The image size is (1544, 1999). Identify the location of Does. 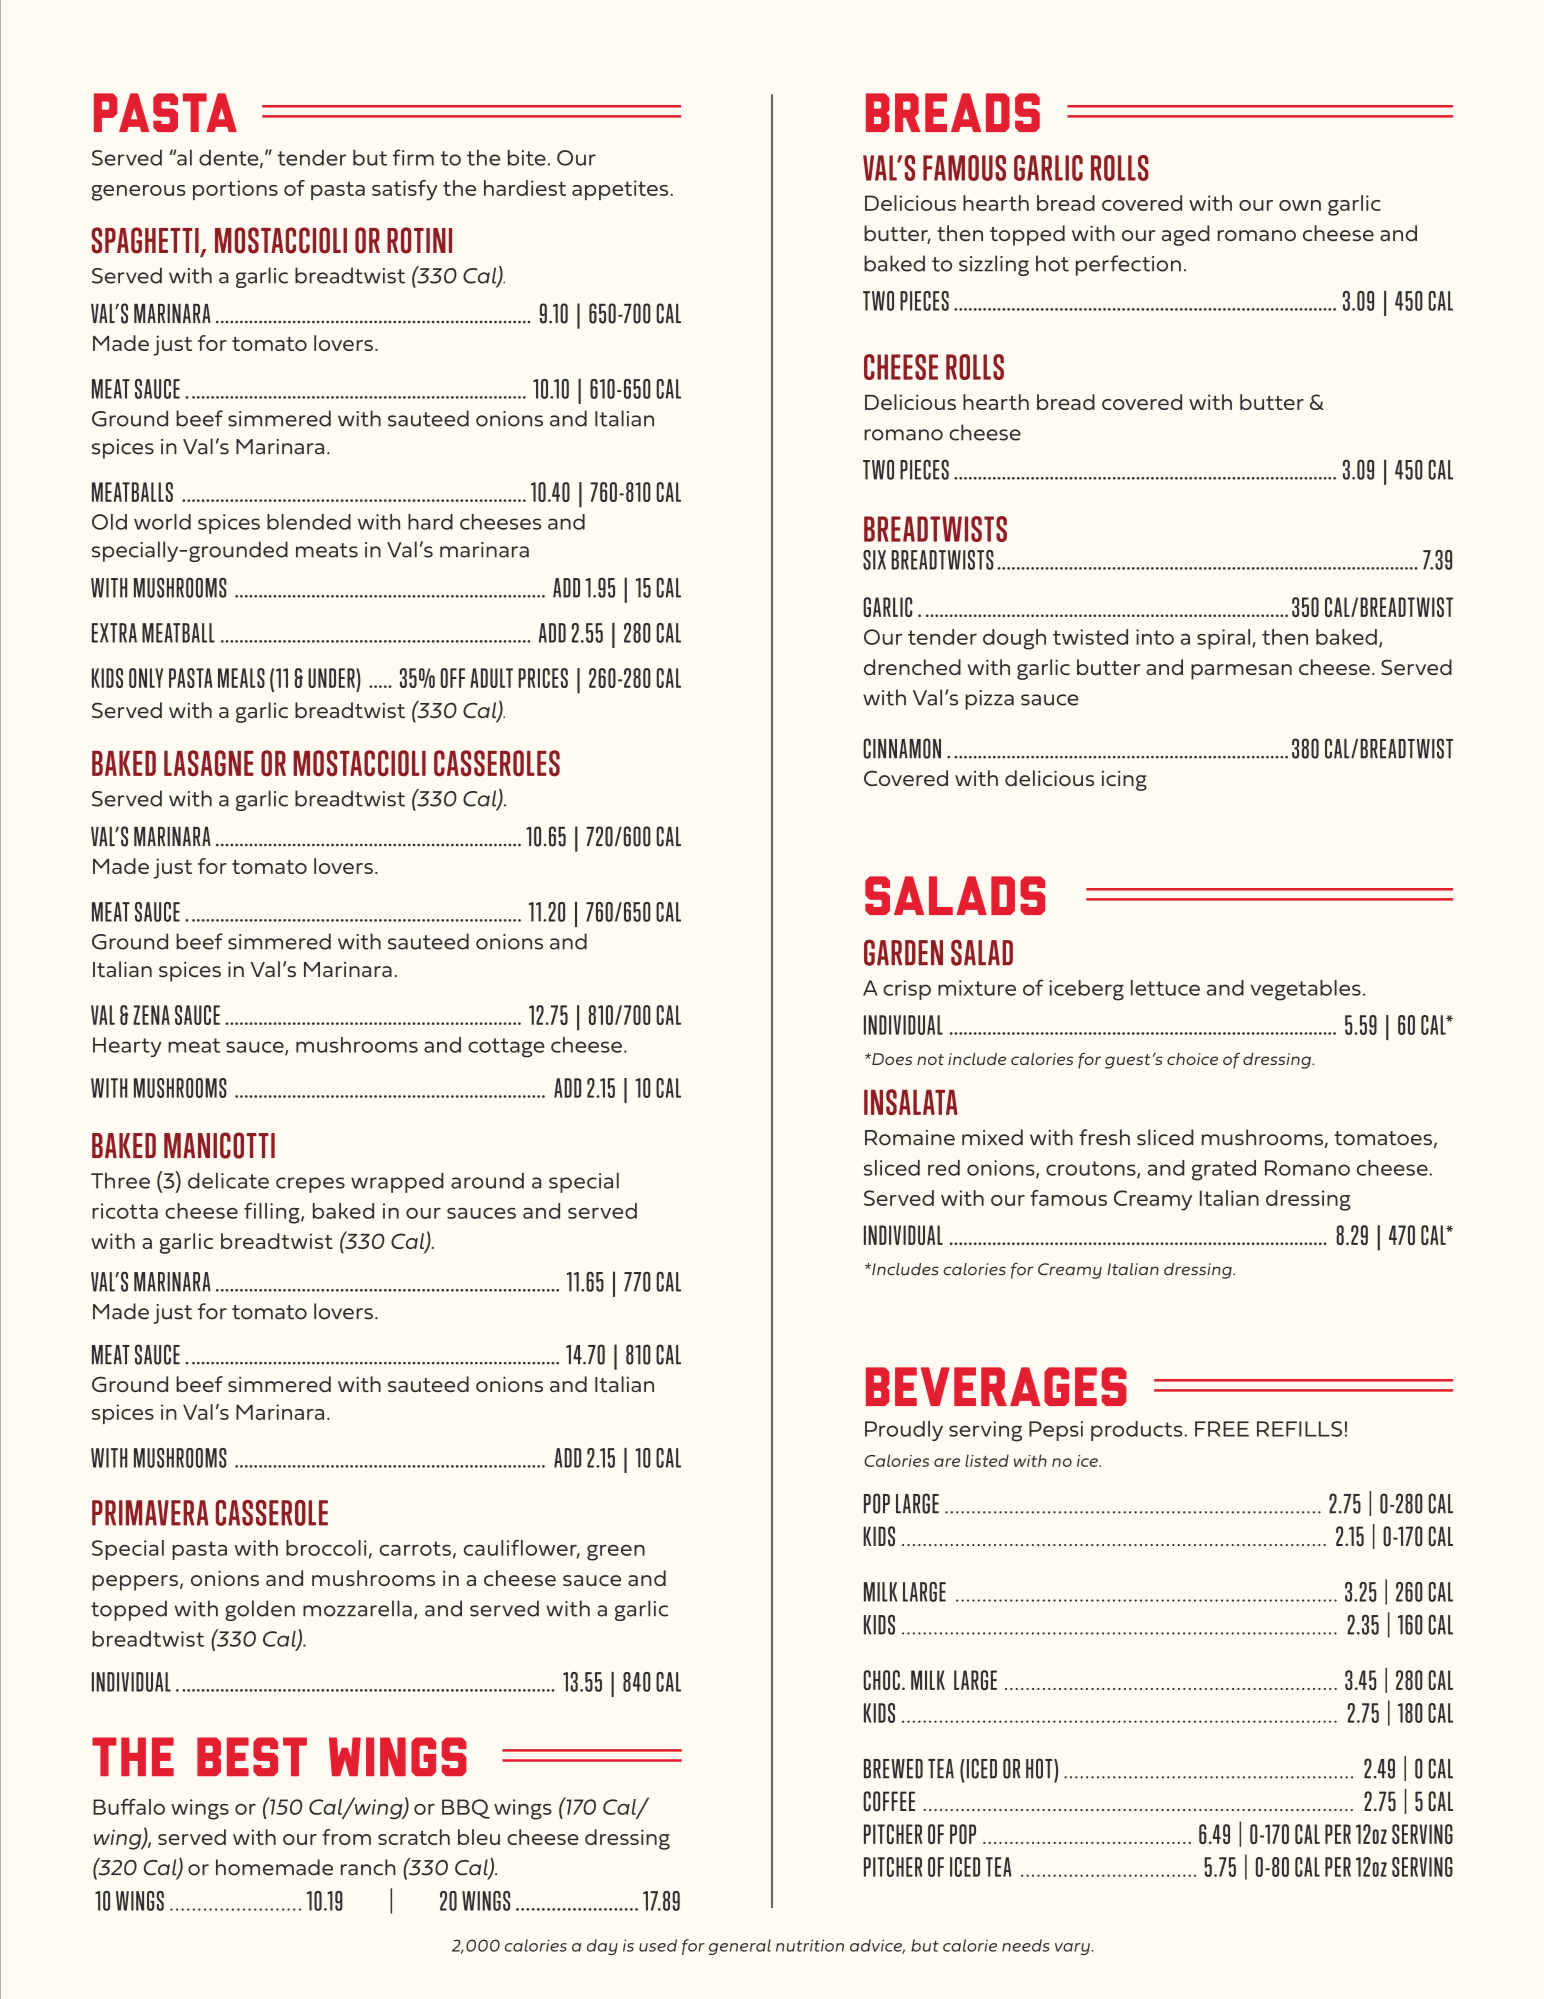
(891, 1059).
